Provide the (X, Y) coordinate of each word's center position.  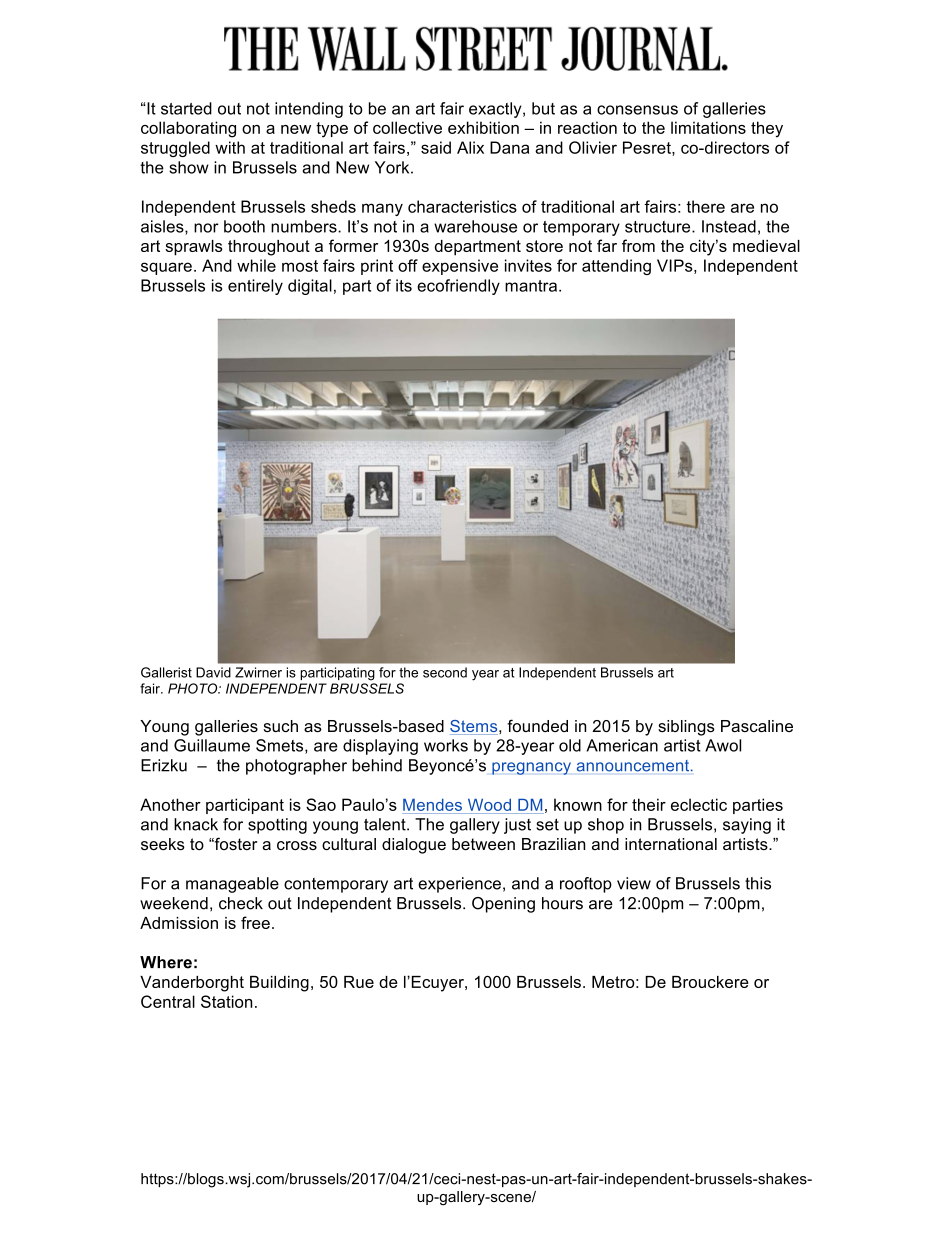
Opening (503, 905)
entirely (255, 287)
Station (226, 1001)
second (445, 672)
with (230, 147)
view (634, 883)
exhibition (483, 127)
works (446, 745)
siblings (686, 728)
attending (616, 267)
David (213, 672)
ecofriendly (458, 287)
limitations (708, 127)
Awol (723, 745)
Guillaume (212, 745)
